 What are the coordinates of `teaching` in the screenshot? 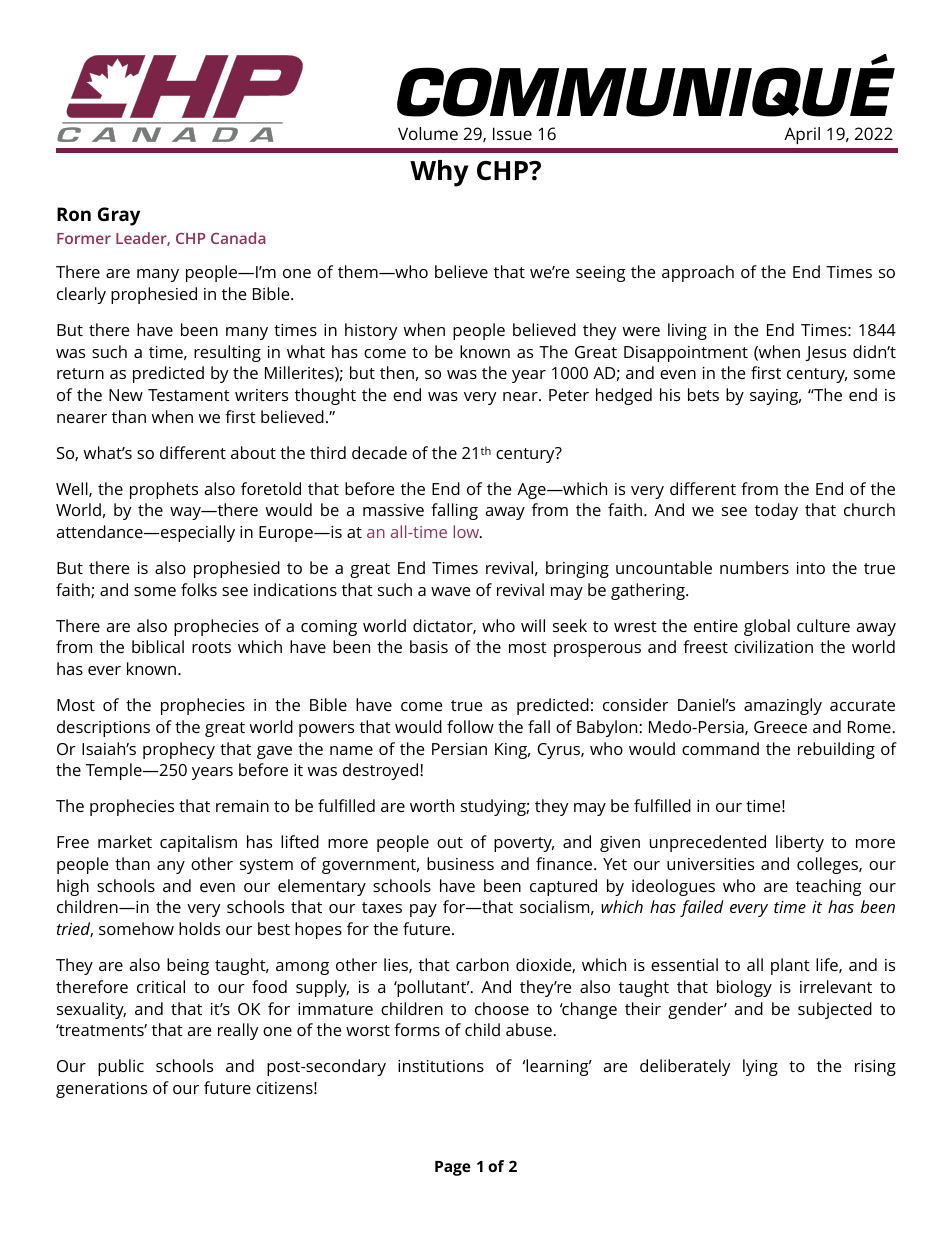 It's located at (828, 887).
